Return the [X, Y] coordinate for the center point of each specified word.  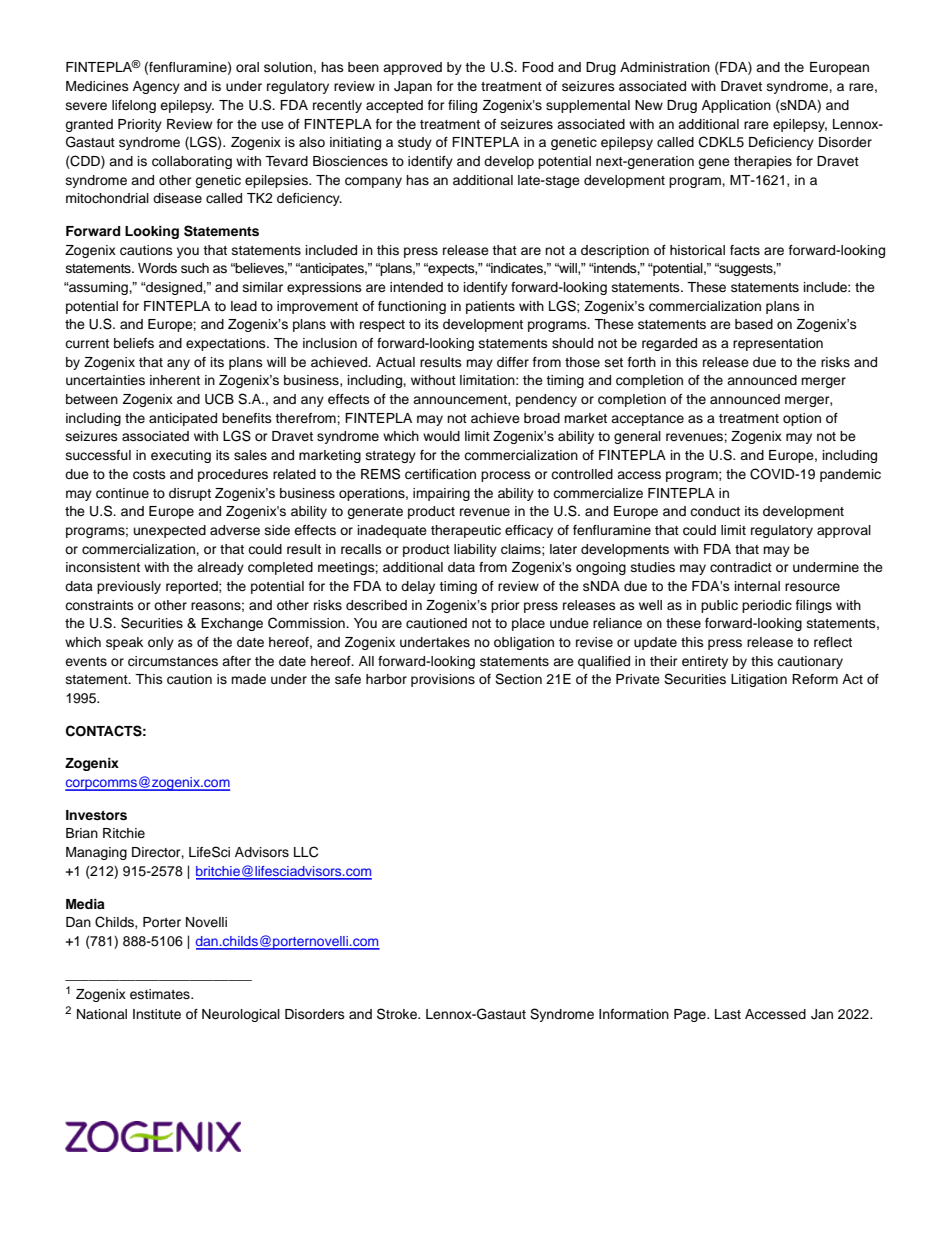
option [802, 419]
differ [513, 362]
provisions [443, 680]
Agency [156, 87]
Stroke [398, 1014]
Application [736, 106]
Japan [413, 87]
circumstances [173, 661]
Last [728, 1014]
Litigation [759, 680]
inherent [175, 380]
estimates [161, 994]
